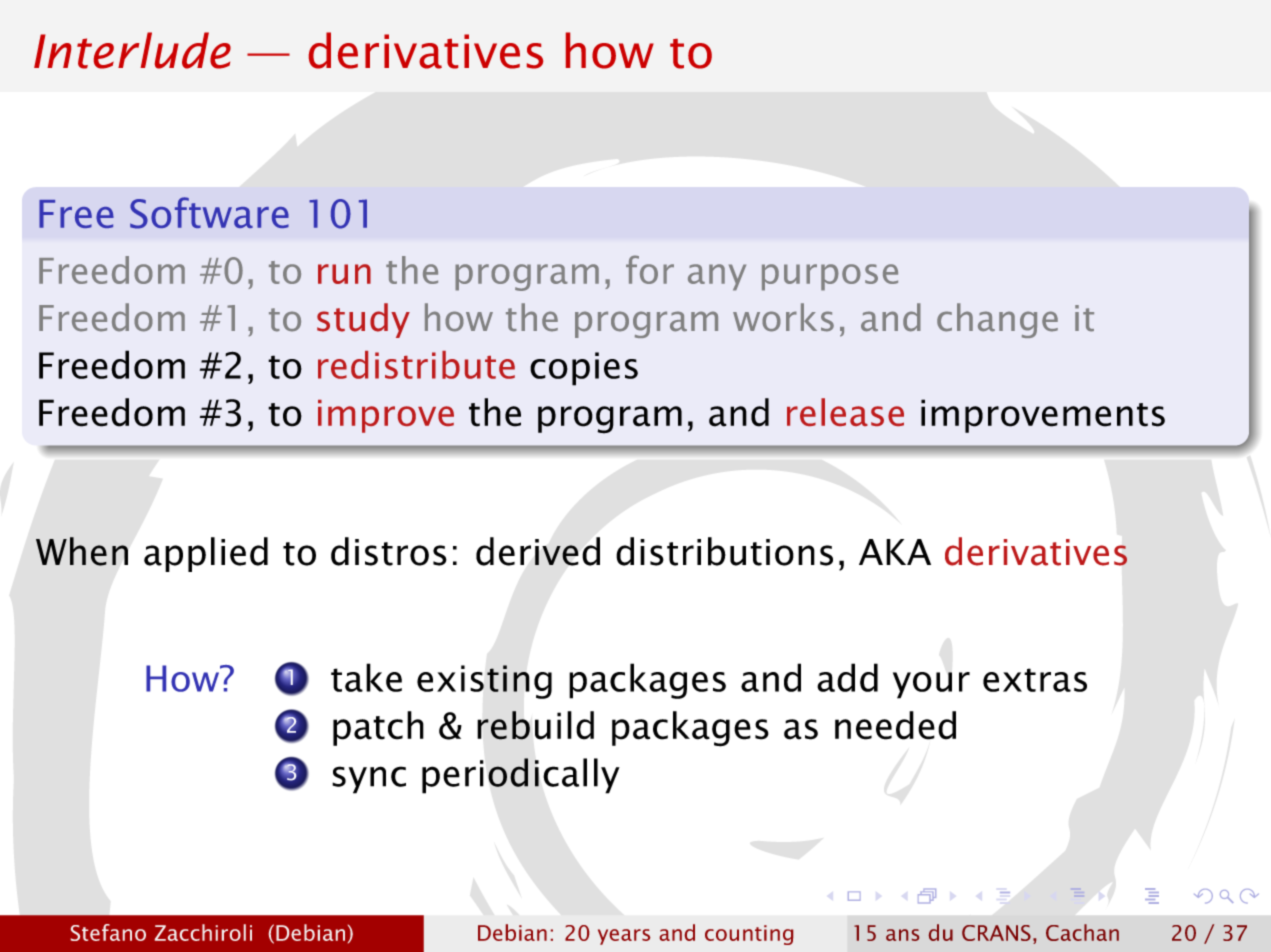 This screenshot has height=952, width=1271. Describe the element at coordinates (108, 932) in the screenshot. I see `Stefano` at that location.
